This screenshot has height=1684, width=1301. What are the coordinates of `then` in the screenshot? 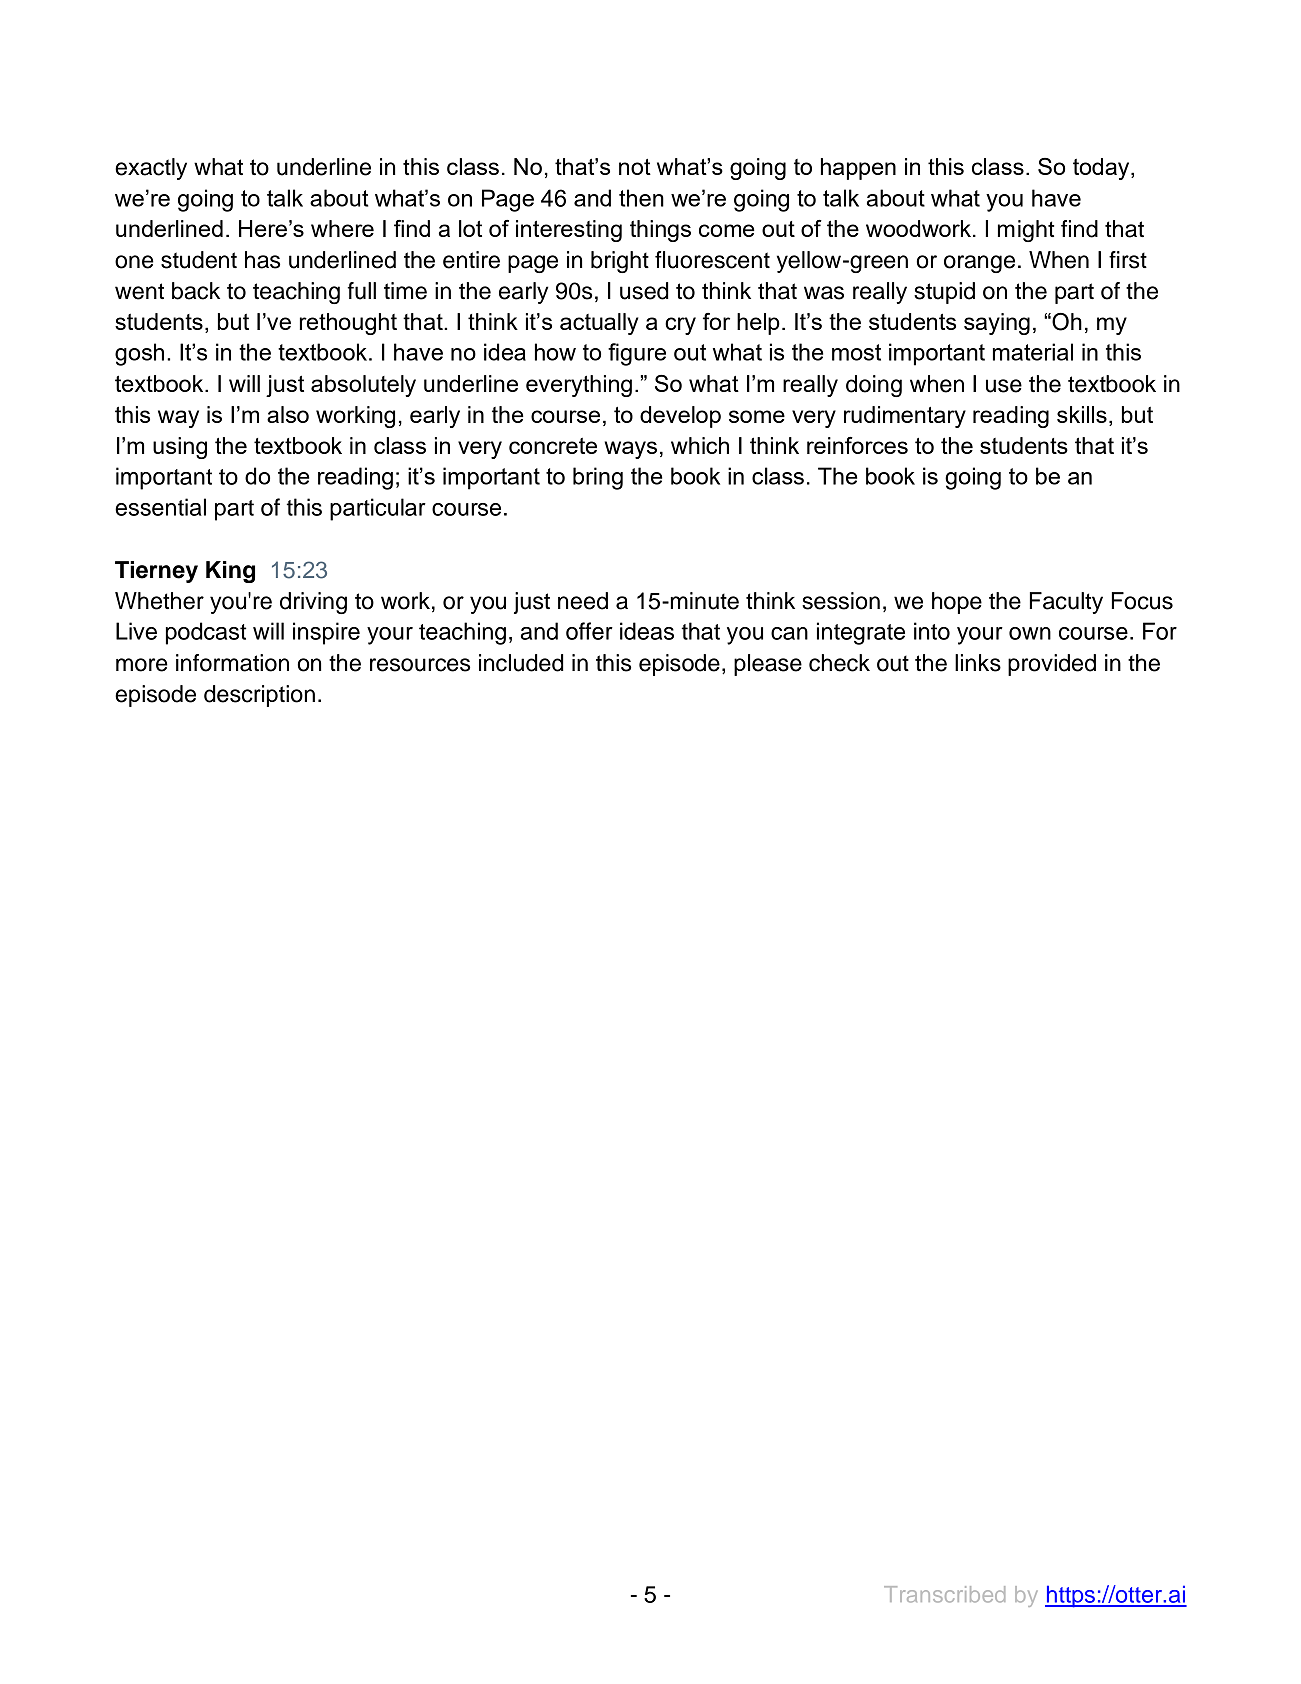 It's located at (641, 198).
